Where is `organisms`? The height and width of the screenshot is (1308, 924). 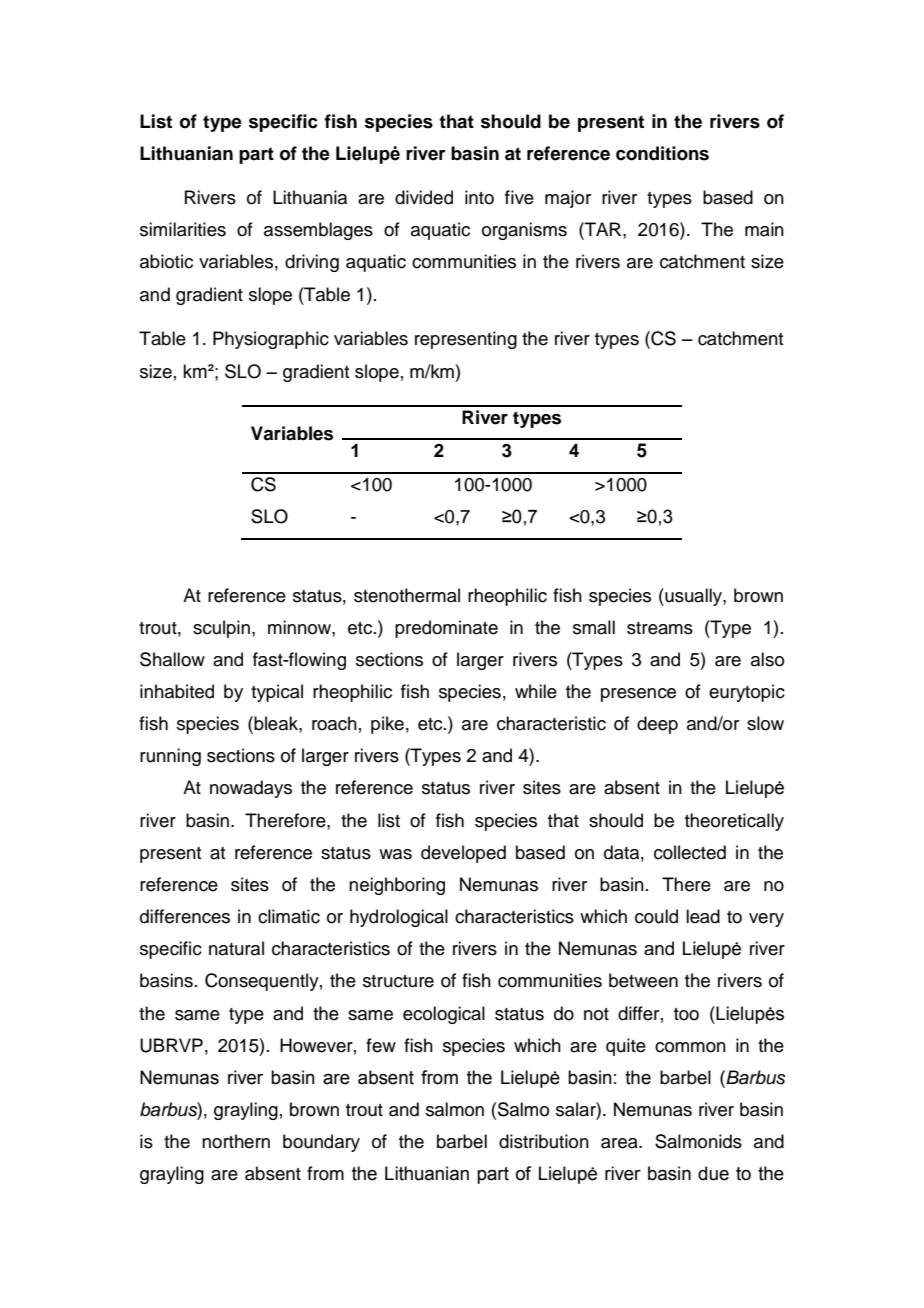
organisms is located at coordinates (524, 231).
